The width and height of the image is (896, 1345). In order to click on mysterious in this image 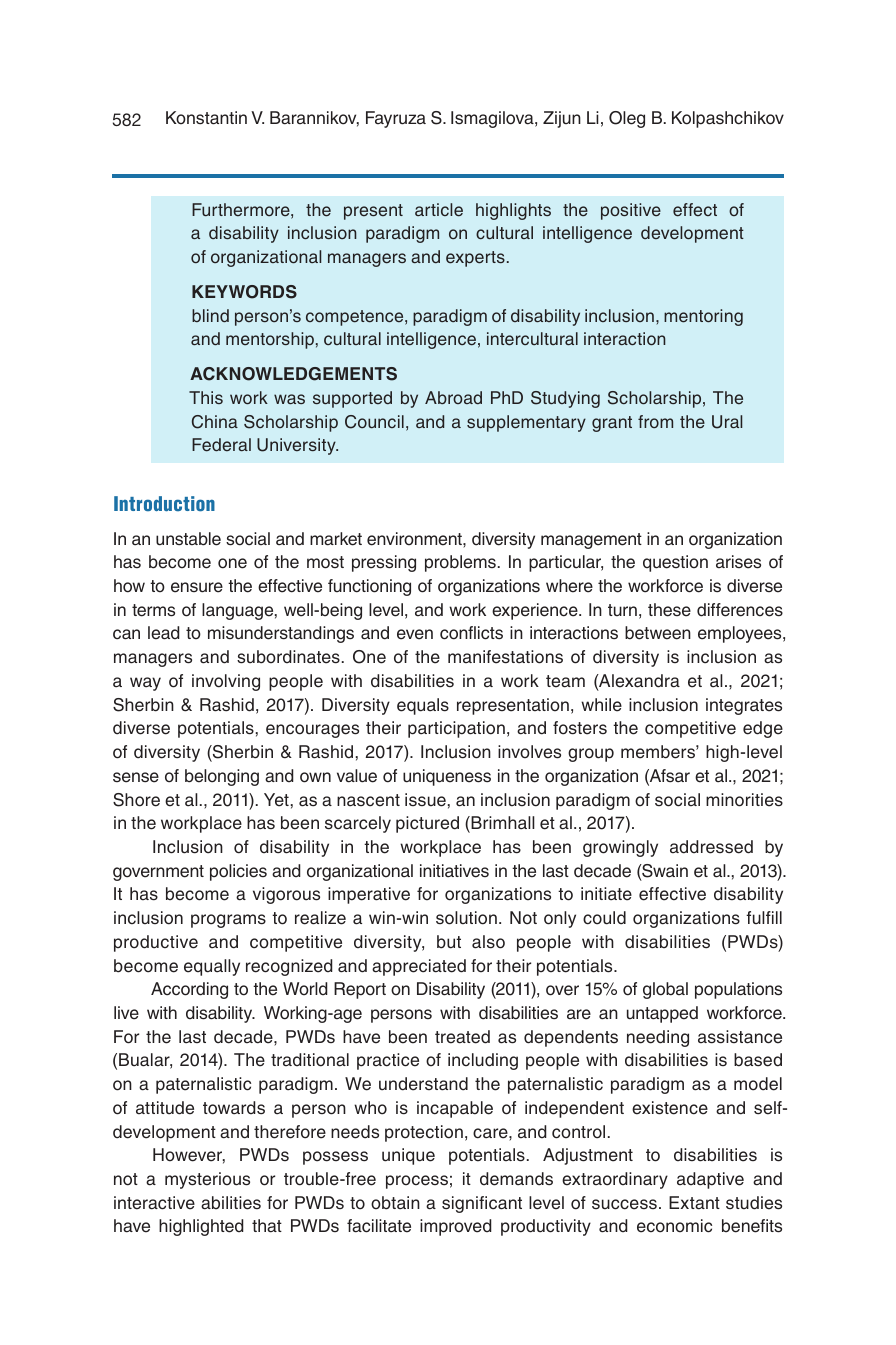, I will do `click(207, 1180)`.
